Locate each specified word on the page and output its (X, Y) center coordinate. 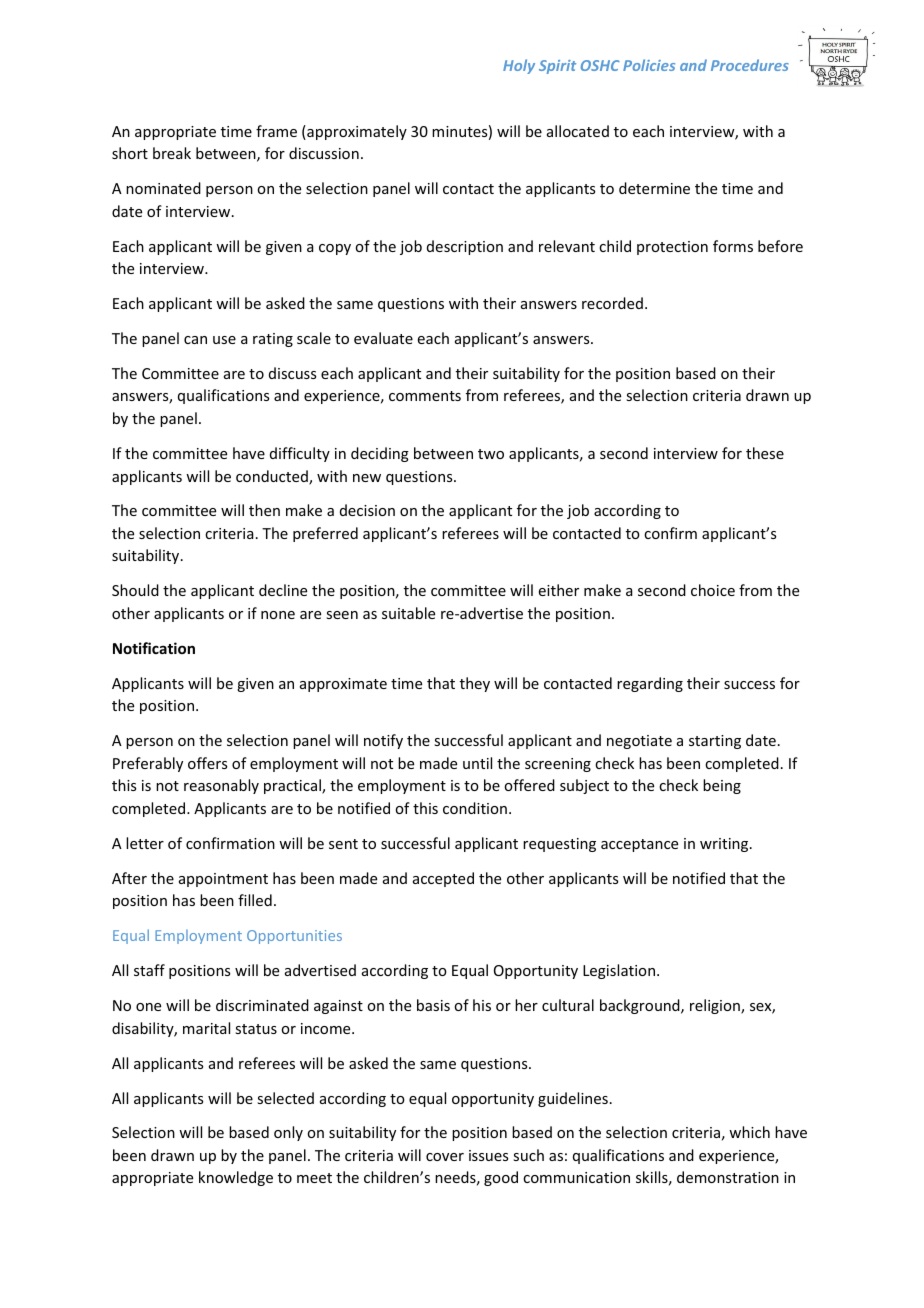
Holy (519, 66)
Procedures (750, 65)
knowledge (236, 1178)
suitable (408, 613)
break (172, 153)
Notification (154, 648)
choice (713, 590)
